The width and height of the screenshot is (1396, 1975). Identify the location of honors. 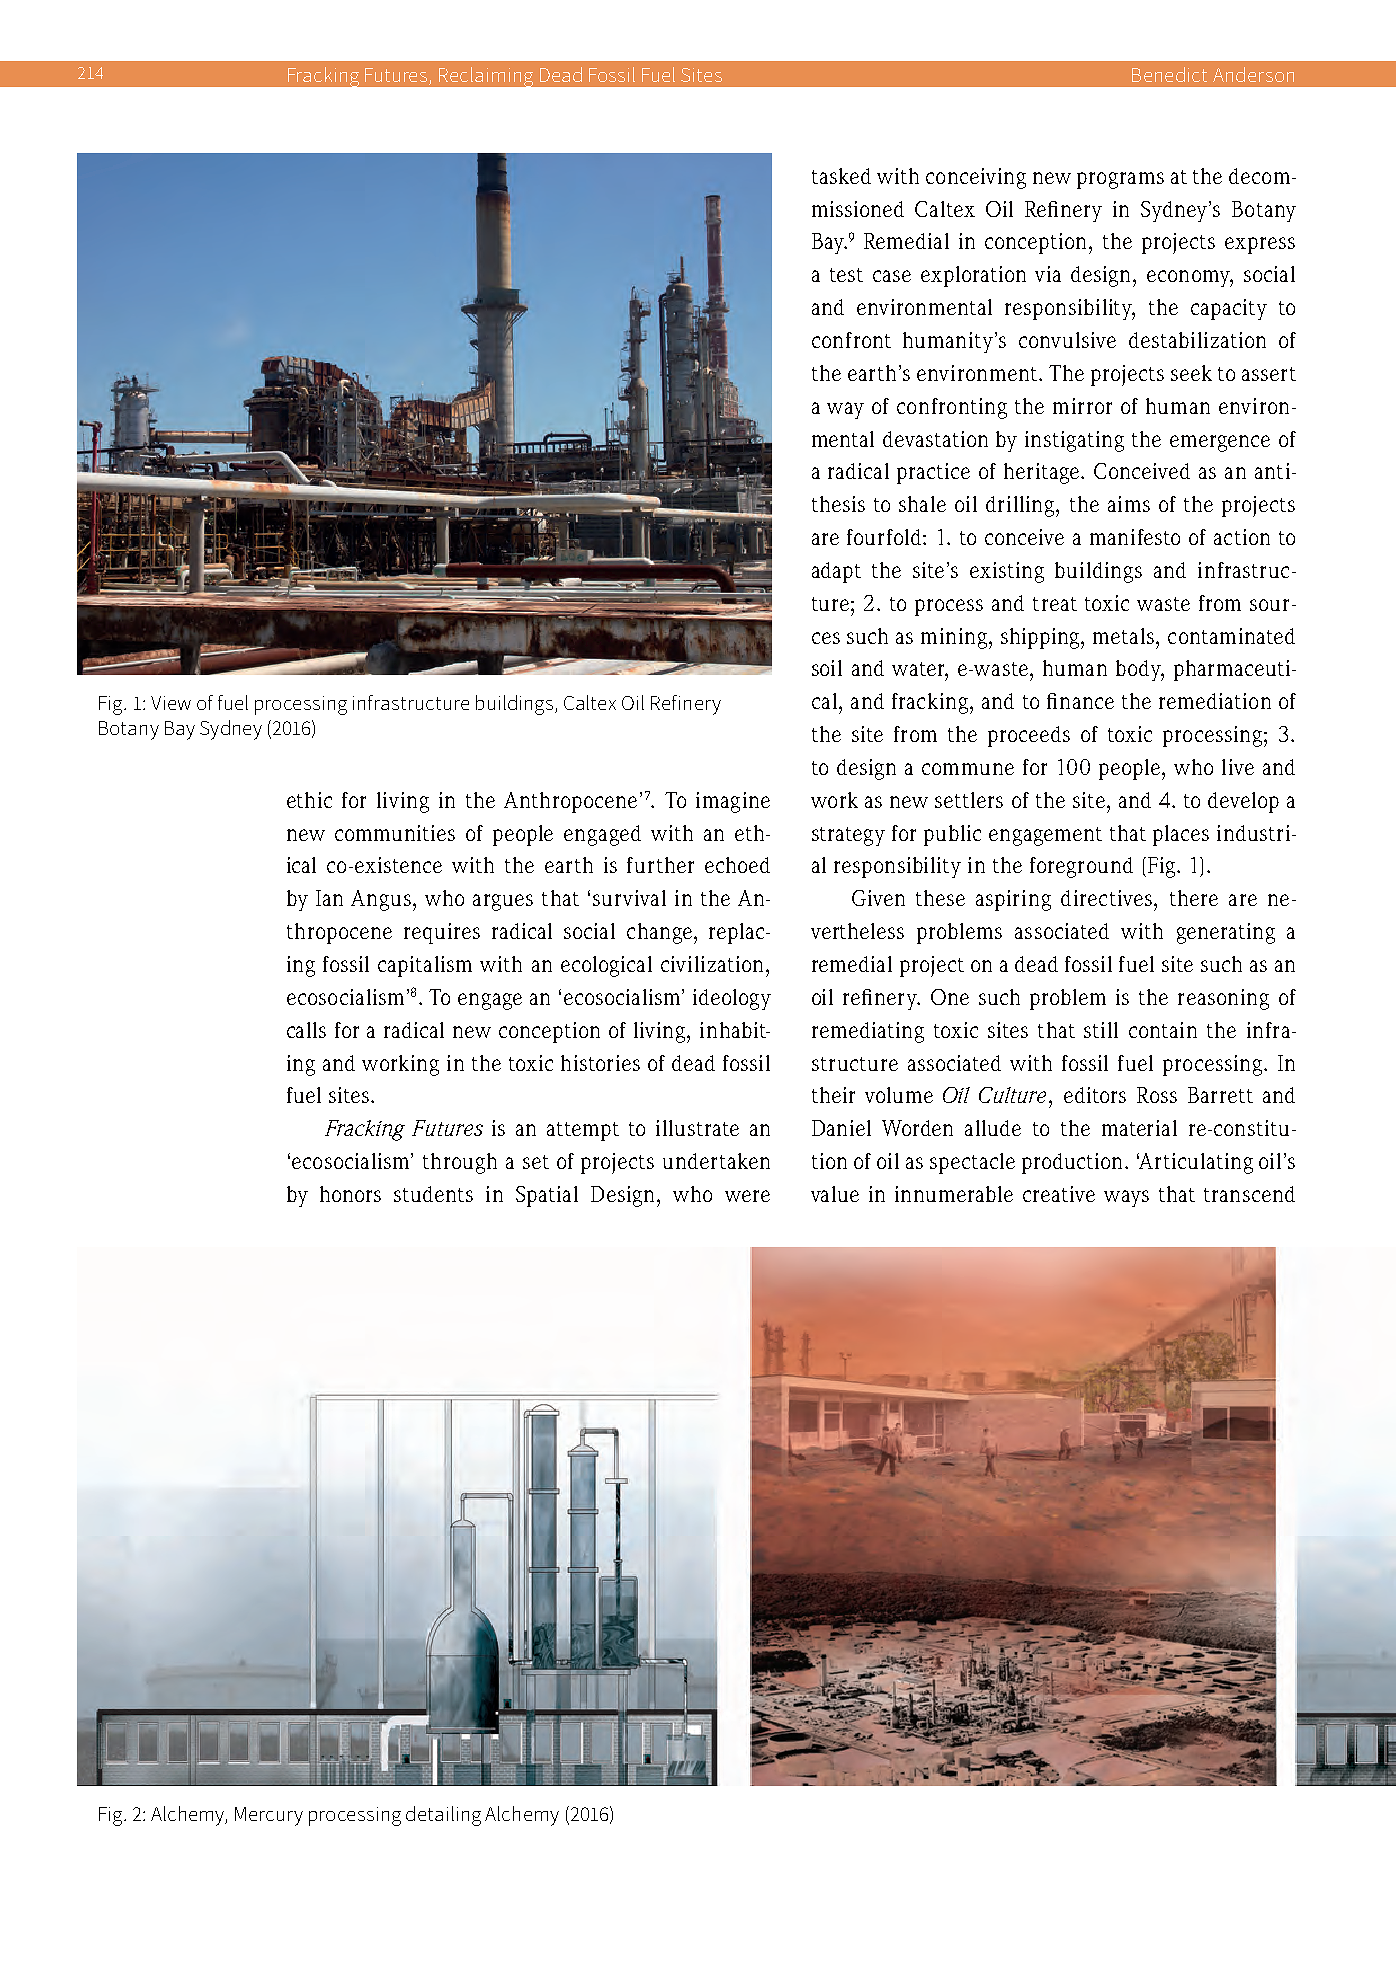
(350, 1194).
